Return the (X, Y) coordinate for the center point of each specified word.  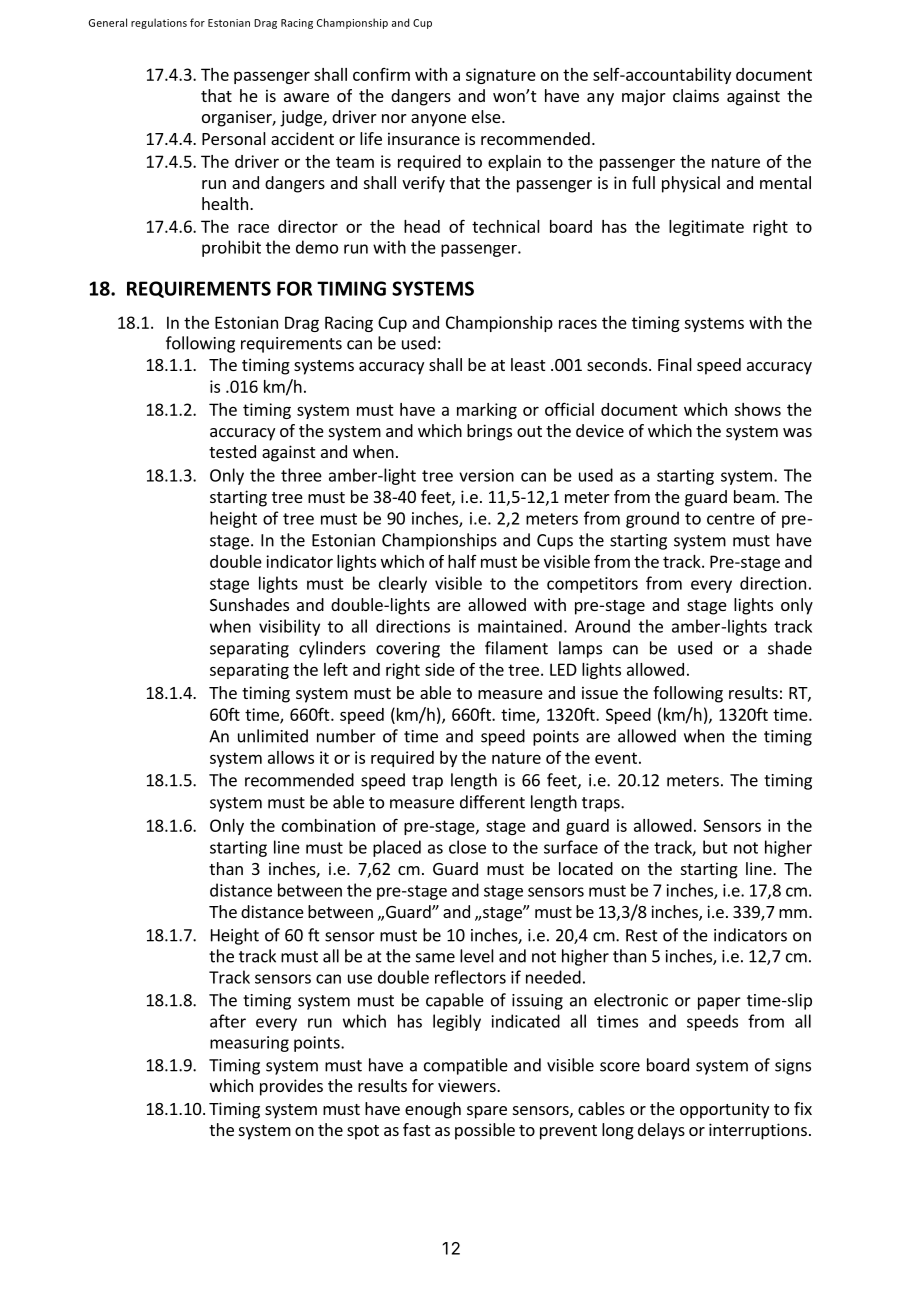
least (528, 364)
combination (328, 825)
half (462, 561)
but (715, 847)
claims (696, 95)
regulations (159, 23)
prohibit (231, 248)
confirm (381, 74)
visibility (289, 627)
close (467, 847)
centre (731, 519)
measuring (249, 1044)
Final (675, 364)
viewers (468, 1085)
